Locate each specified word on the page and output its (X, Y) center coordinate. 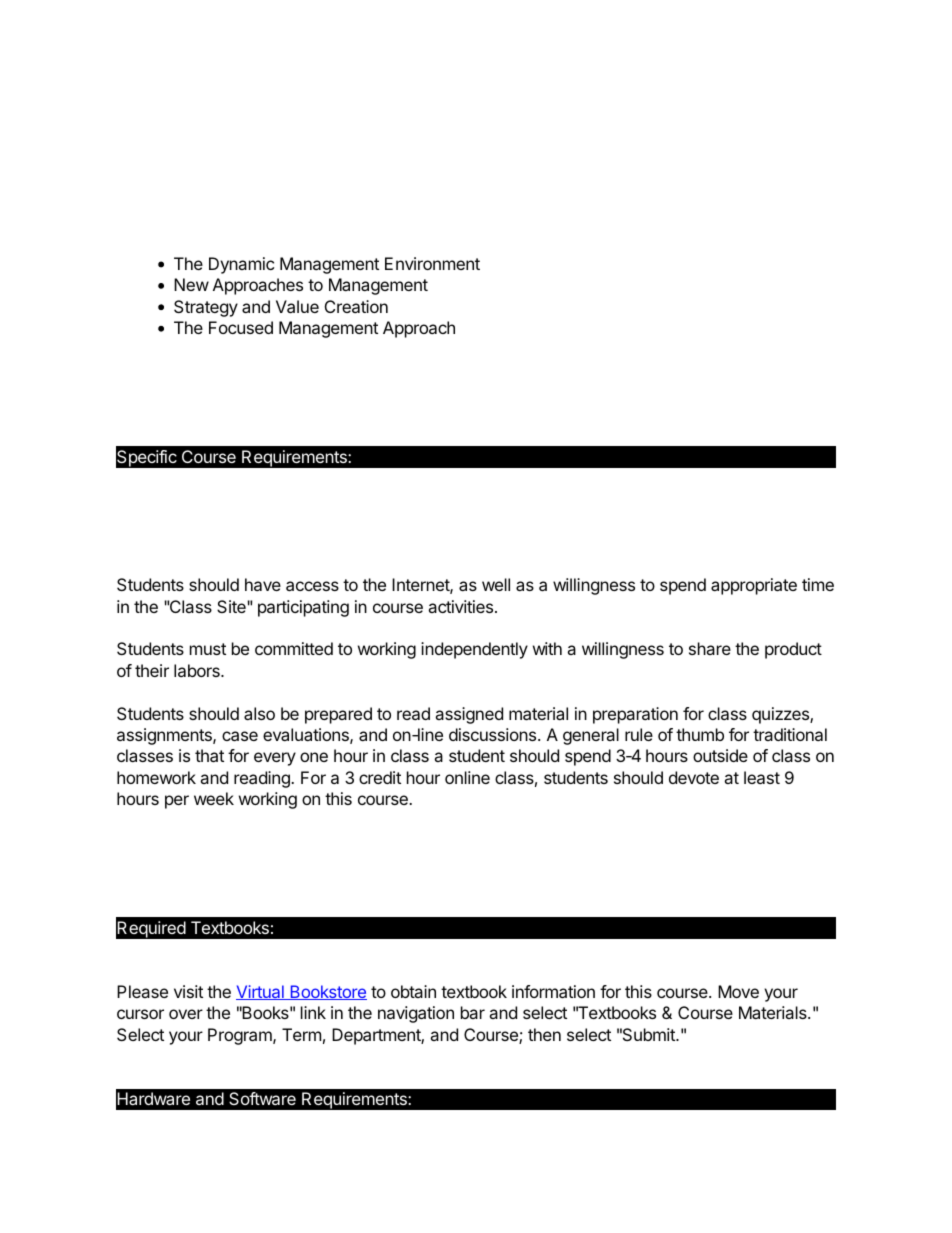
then (544, 1034)
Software (262, 1098)
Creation (356, 306)
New (191, 284)
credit (380, 777)
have (263, 584)
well (496, 584)
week (214, 798)
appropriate (754, 586)
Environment (432, 263)
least (762, 777)
